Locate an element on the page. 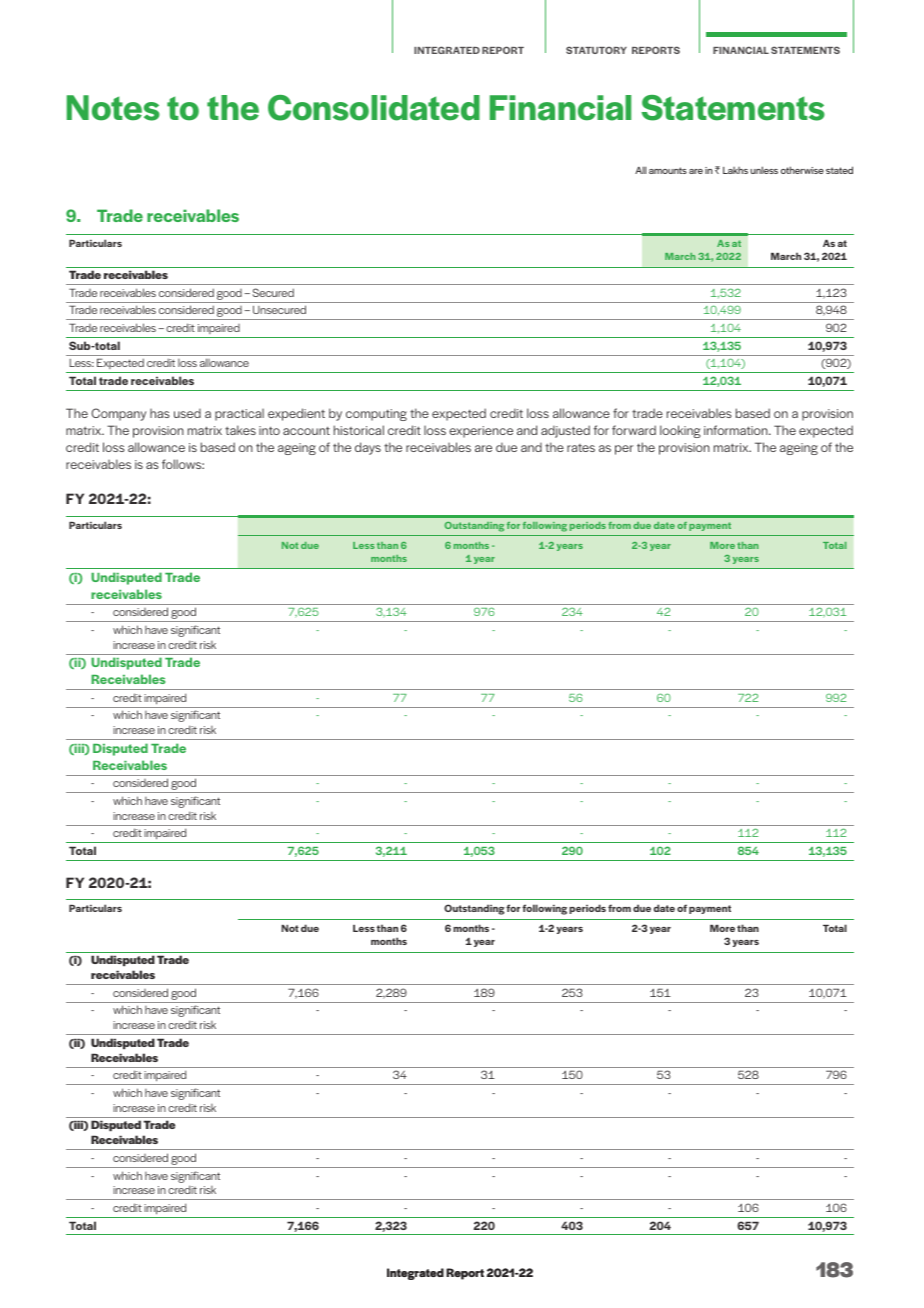  otherwise is located at coordinates (802, 170).
